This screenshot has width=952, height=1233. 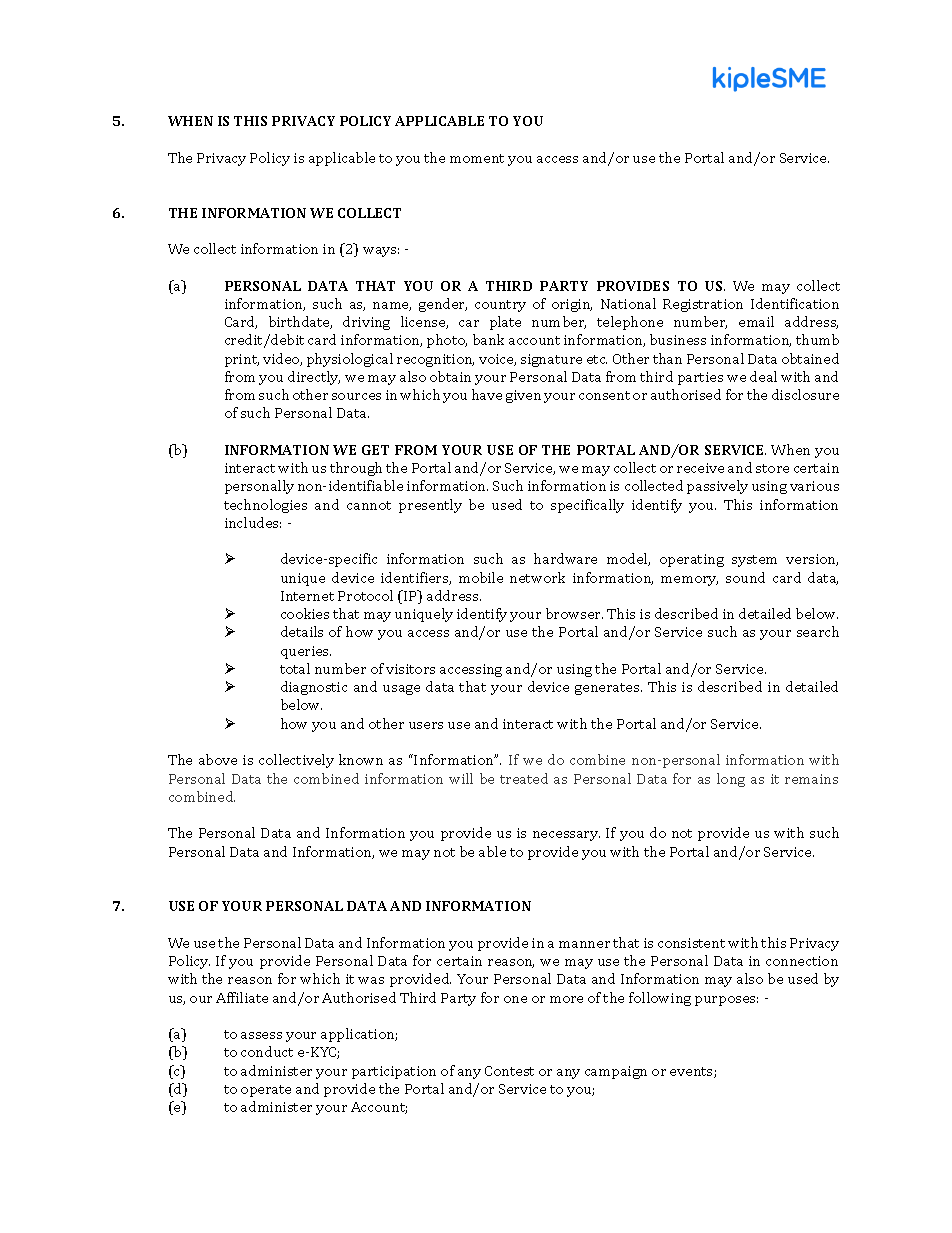 I want to click on treated, so click(x=524, y=778).
